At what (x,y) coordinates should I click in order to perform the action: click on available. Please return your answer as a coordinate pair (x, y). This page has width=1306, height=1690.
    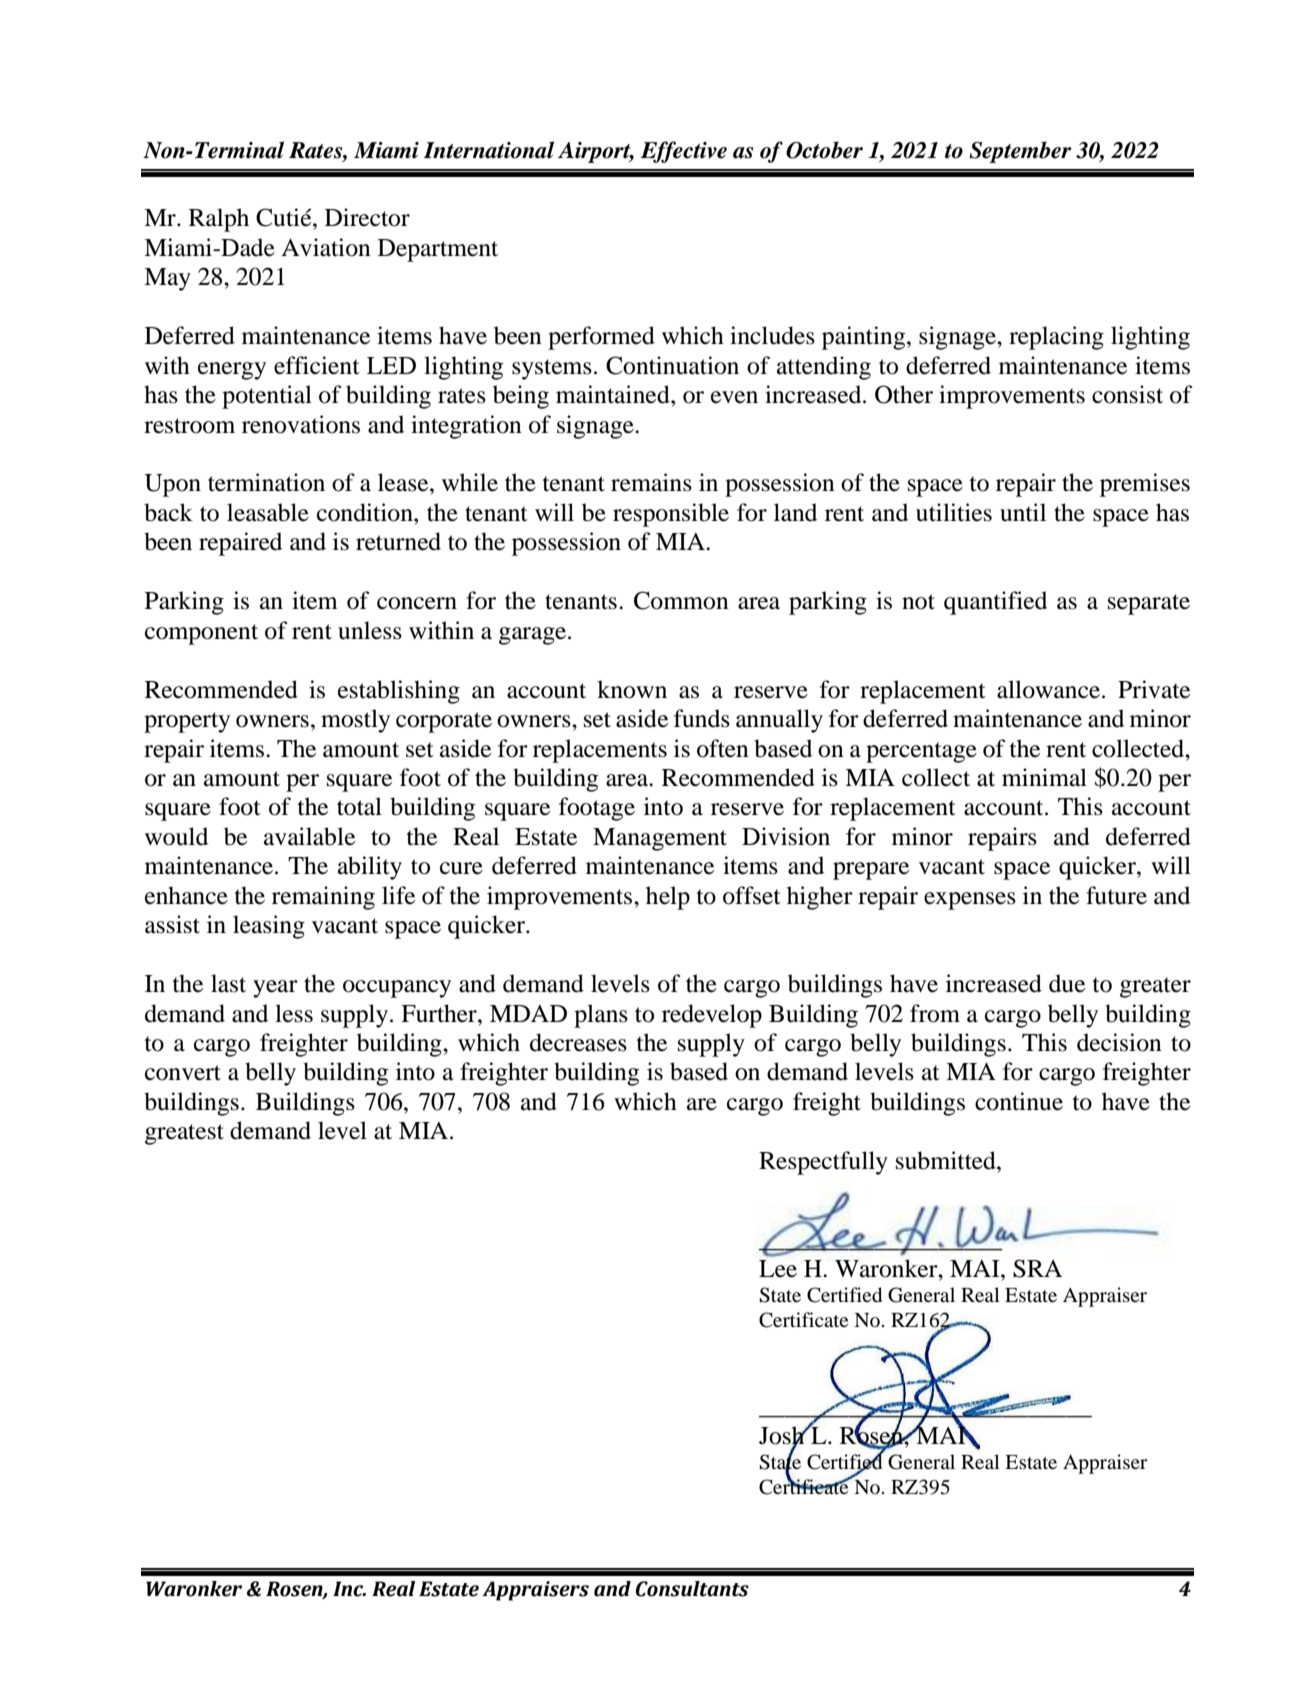
    Looking at the image, I should click on (309, 836).
